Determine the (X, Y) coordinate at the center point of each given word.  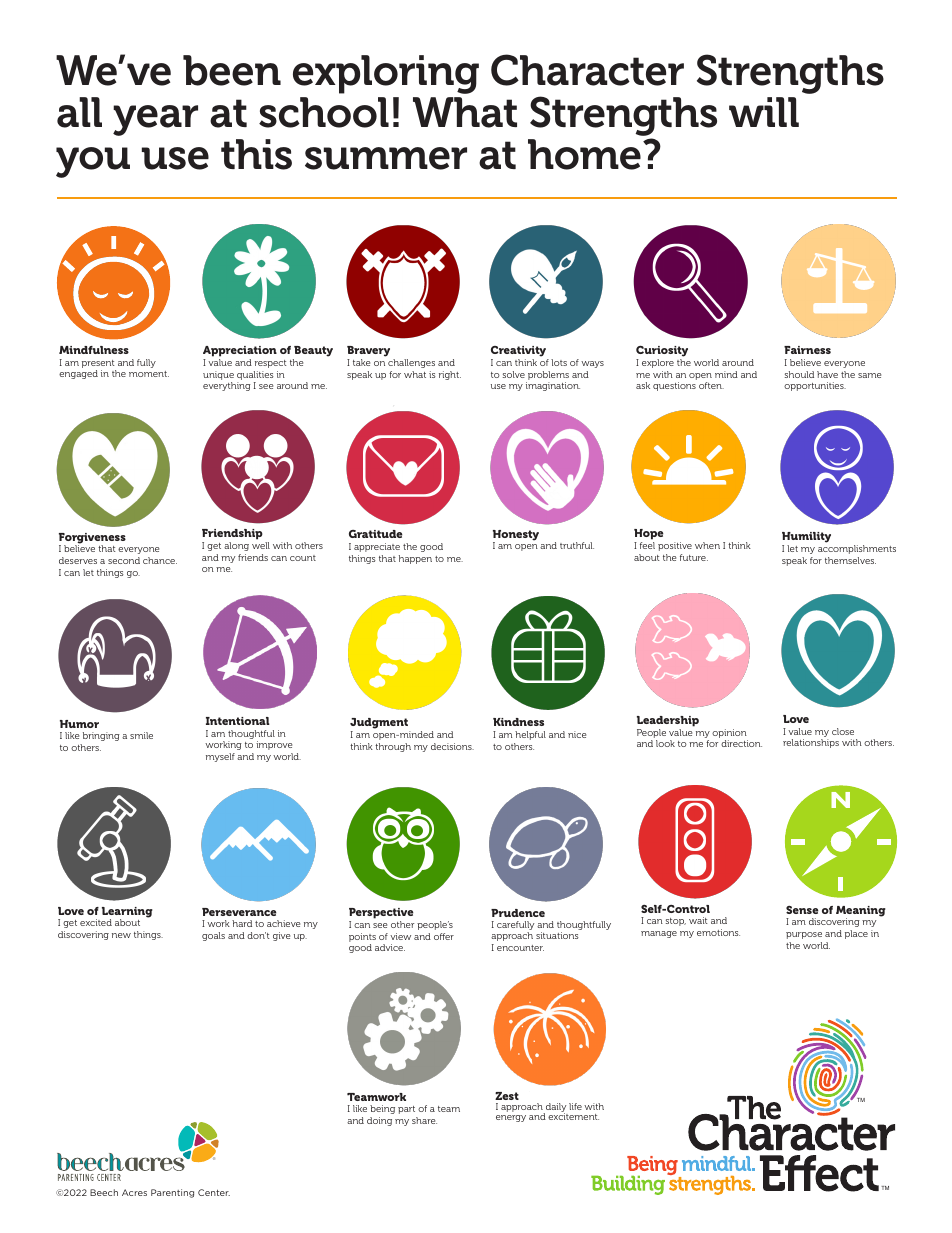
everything (227, 386)
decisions (452, 746)
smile (141, 735)
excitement (573, 1116)
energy (511, 1118)
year (155, 120)
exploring (386, 74)
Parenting (172, 1193)
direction (741, 743)
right (450, 375)
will (764, 112)
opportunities (815, 386)
